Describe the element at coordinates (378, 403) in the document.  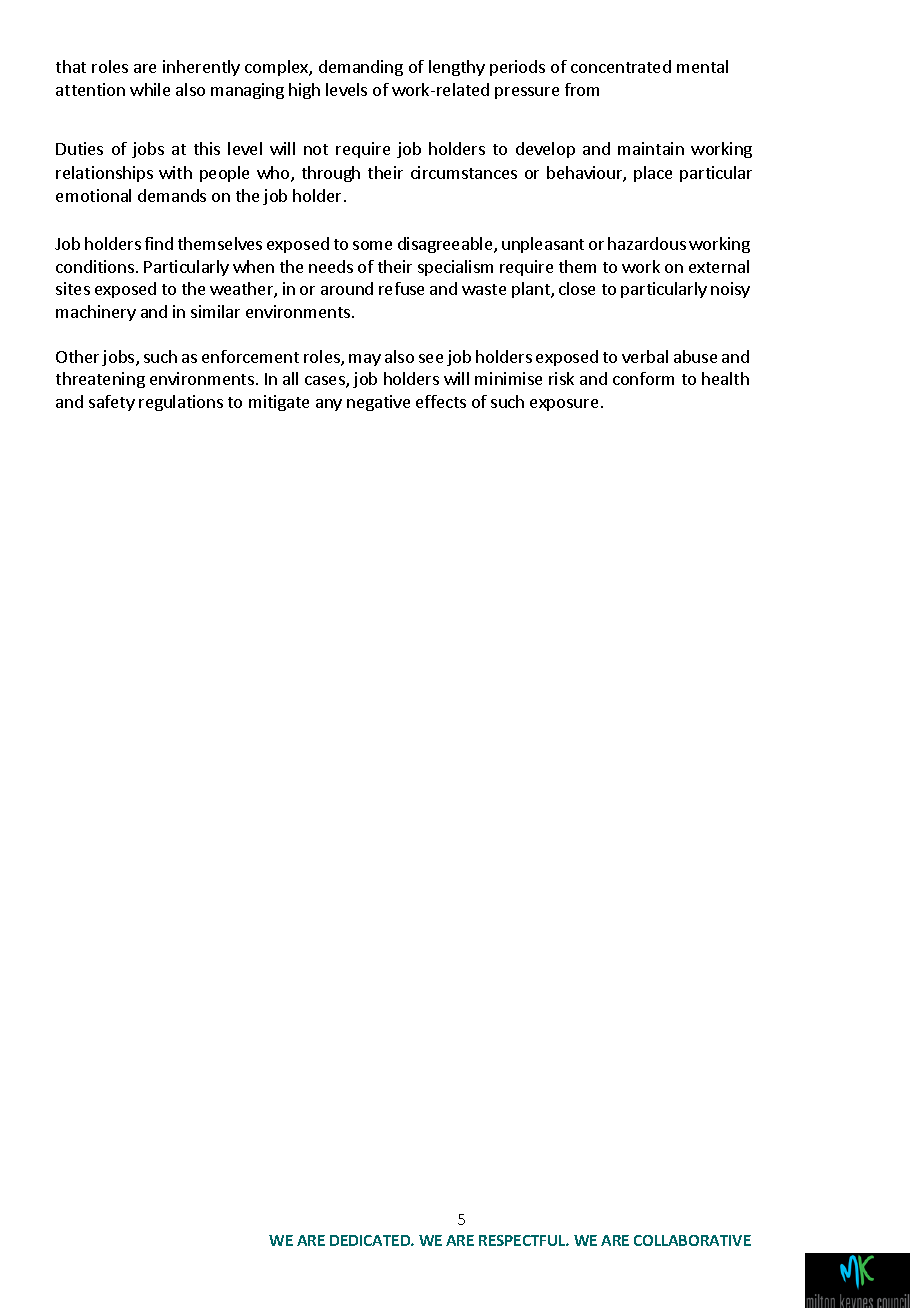
I see `negative` at that location.
